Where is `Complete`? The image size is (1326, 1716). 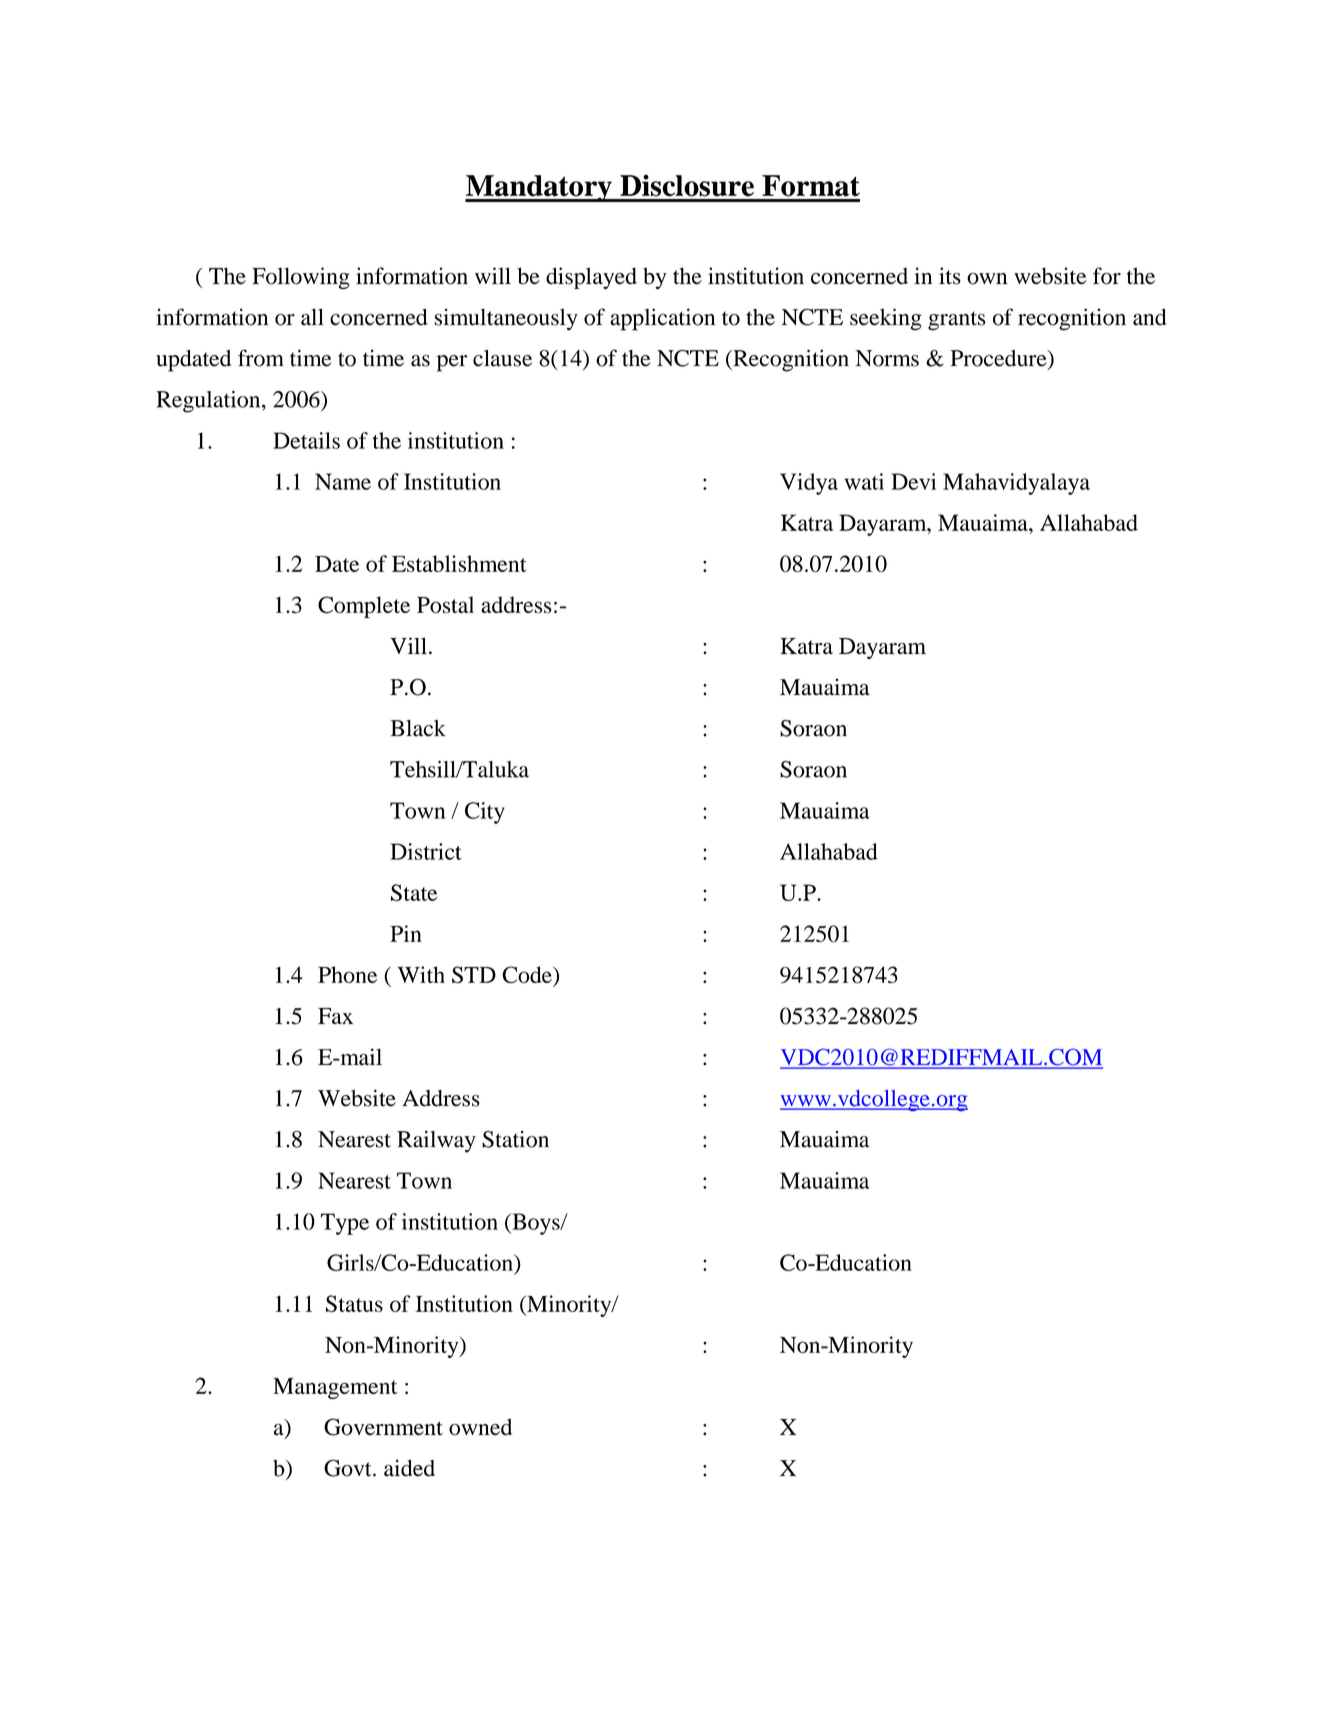
Complete is located at coordinates (364, 607).
